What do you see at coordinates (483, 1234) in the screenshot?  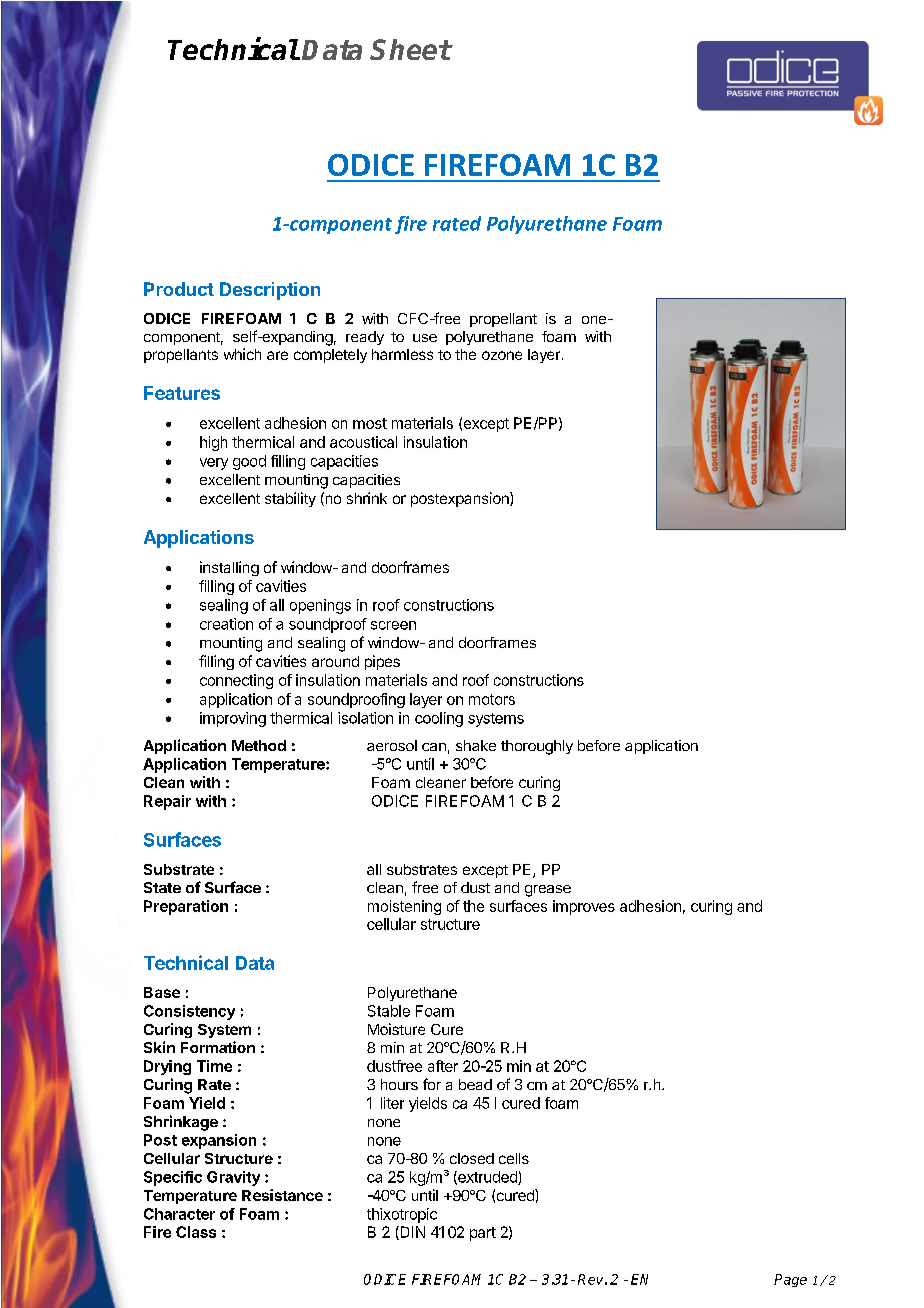 I see `part` at bounding box center [483, 1234].
